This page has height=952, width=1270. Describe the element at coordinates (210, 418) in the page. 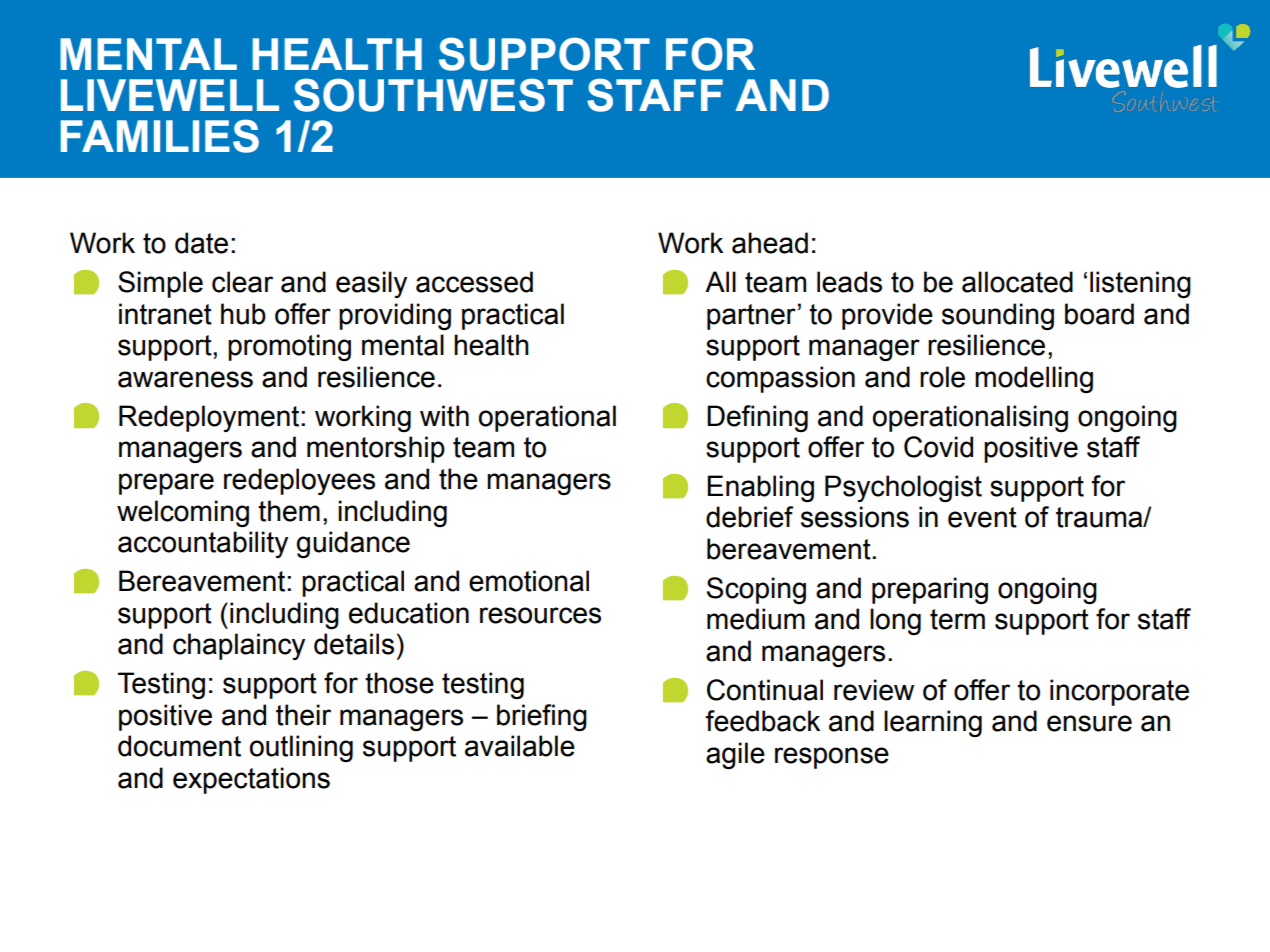

I see `Redeployment` at that location.
